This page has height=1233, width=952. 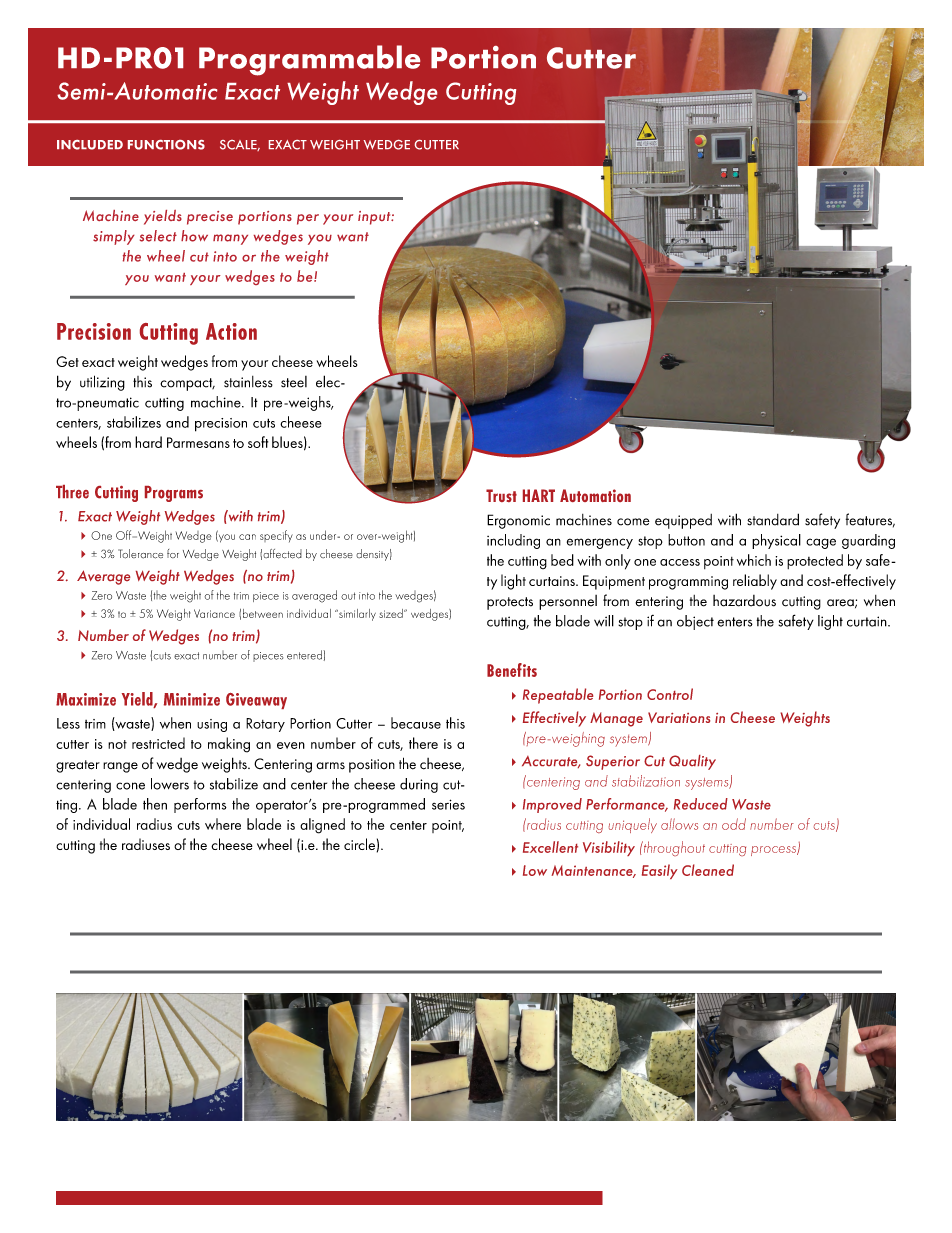 I want to click on process, so click(x=774, y=851).
